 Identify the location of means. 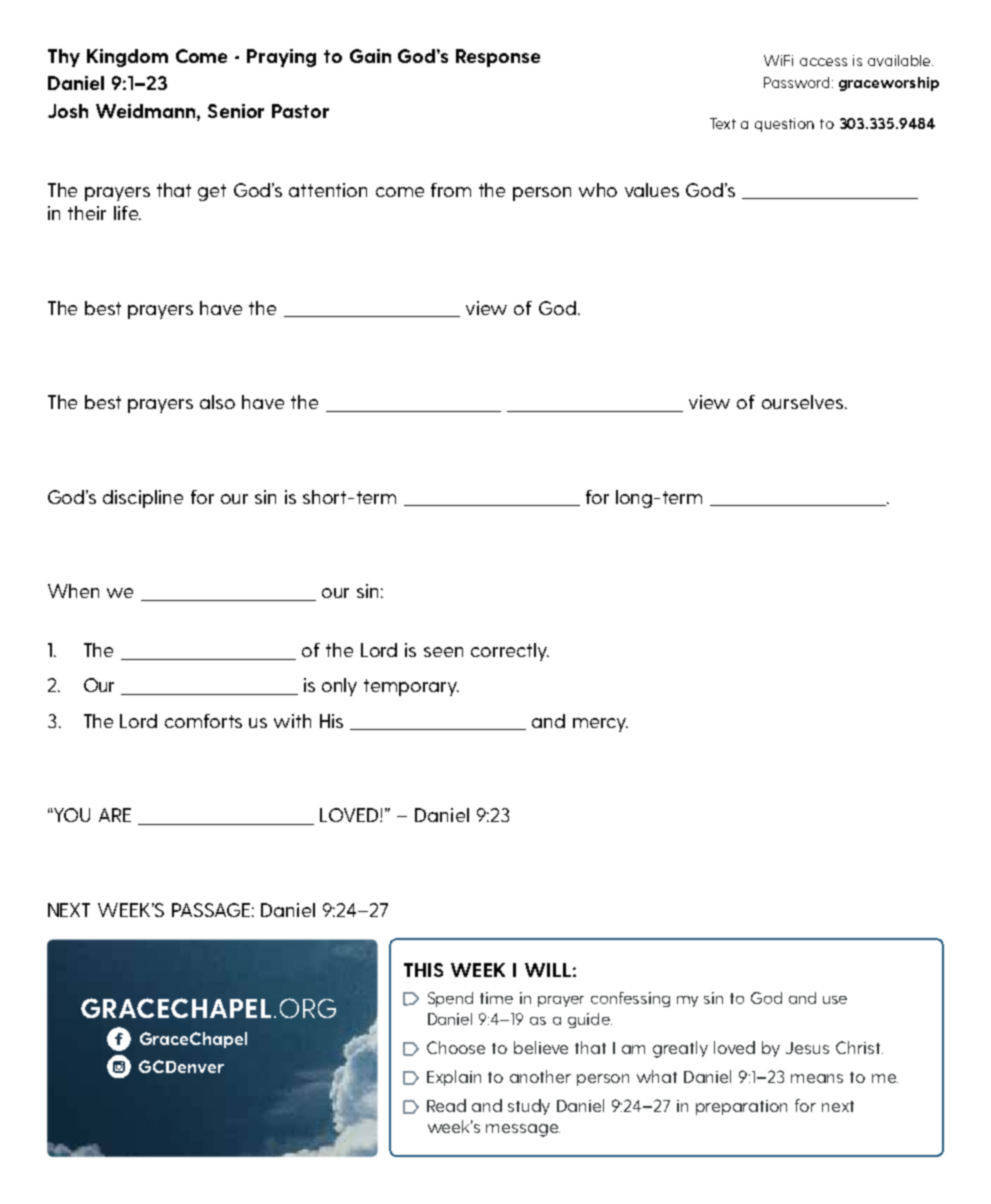
(817, 1078).
